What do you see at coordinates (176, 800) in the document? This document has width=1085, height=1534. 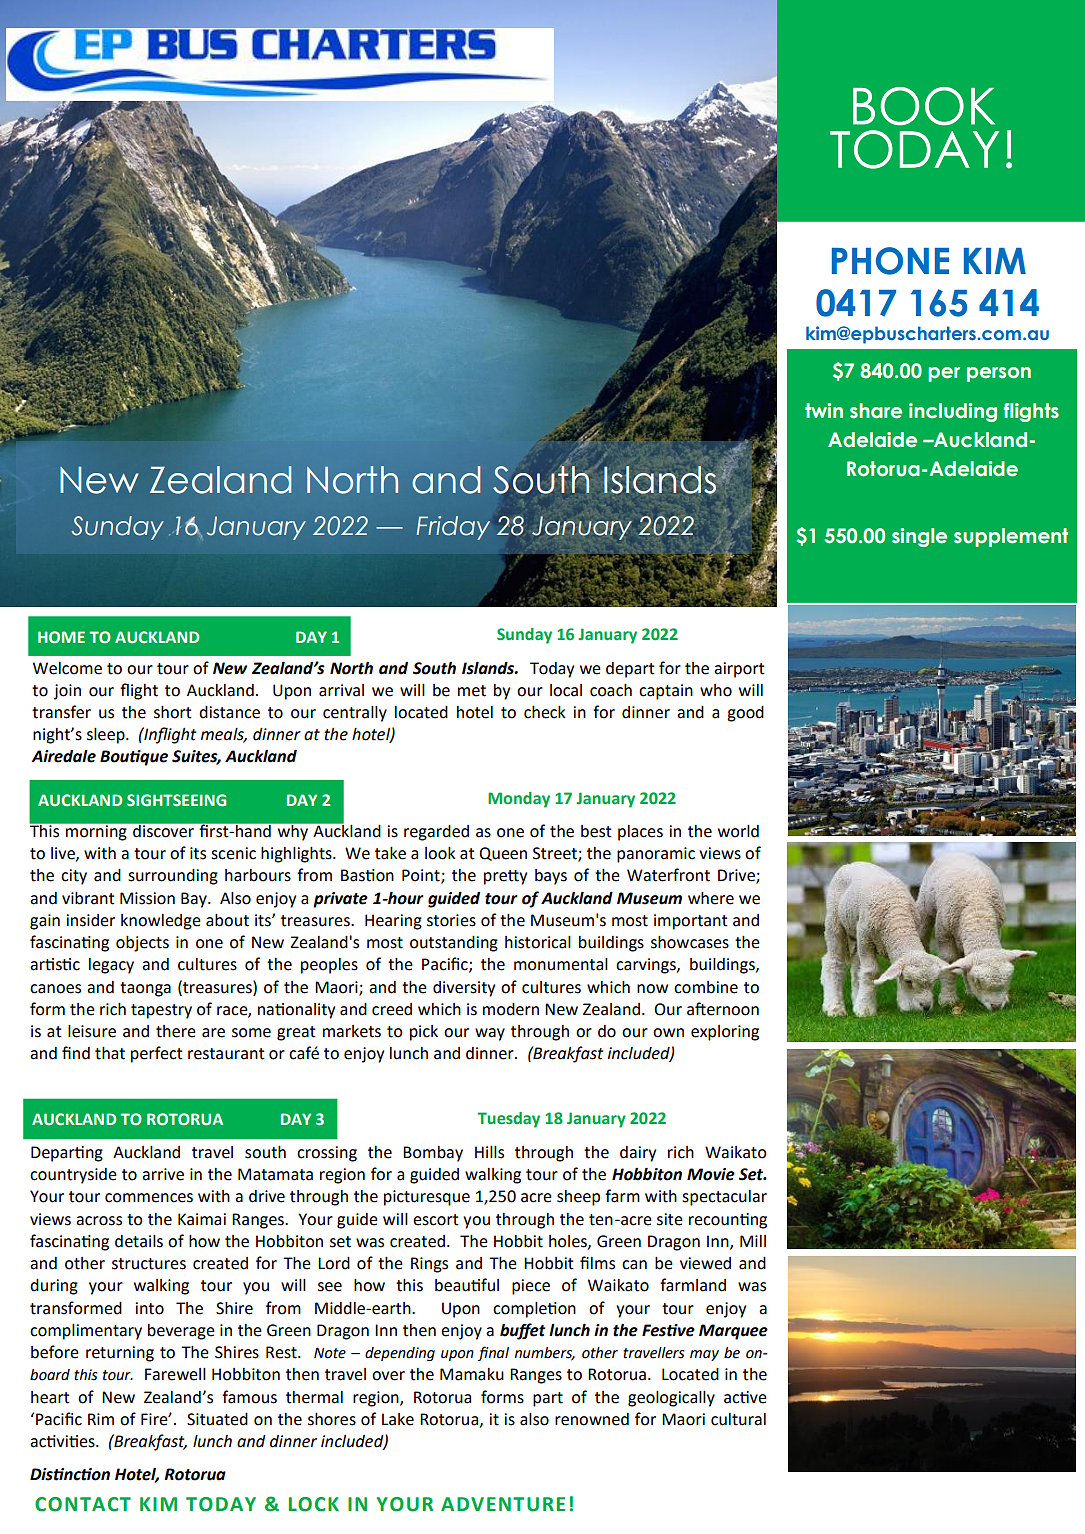 I see `SIGHTSEEING` at bounding box center [176, 800].
